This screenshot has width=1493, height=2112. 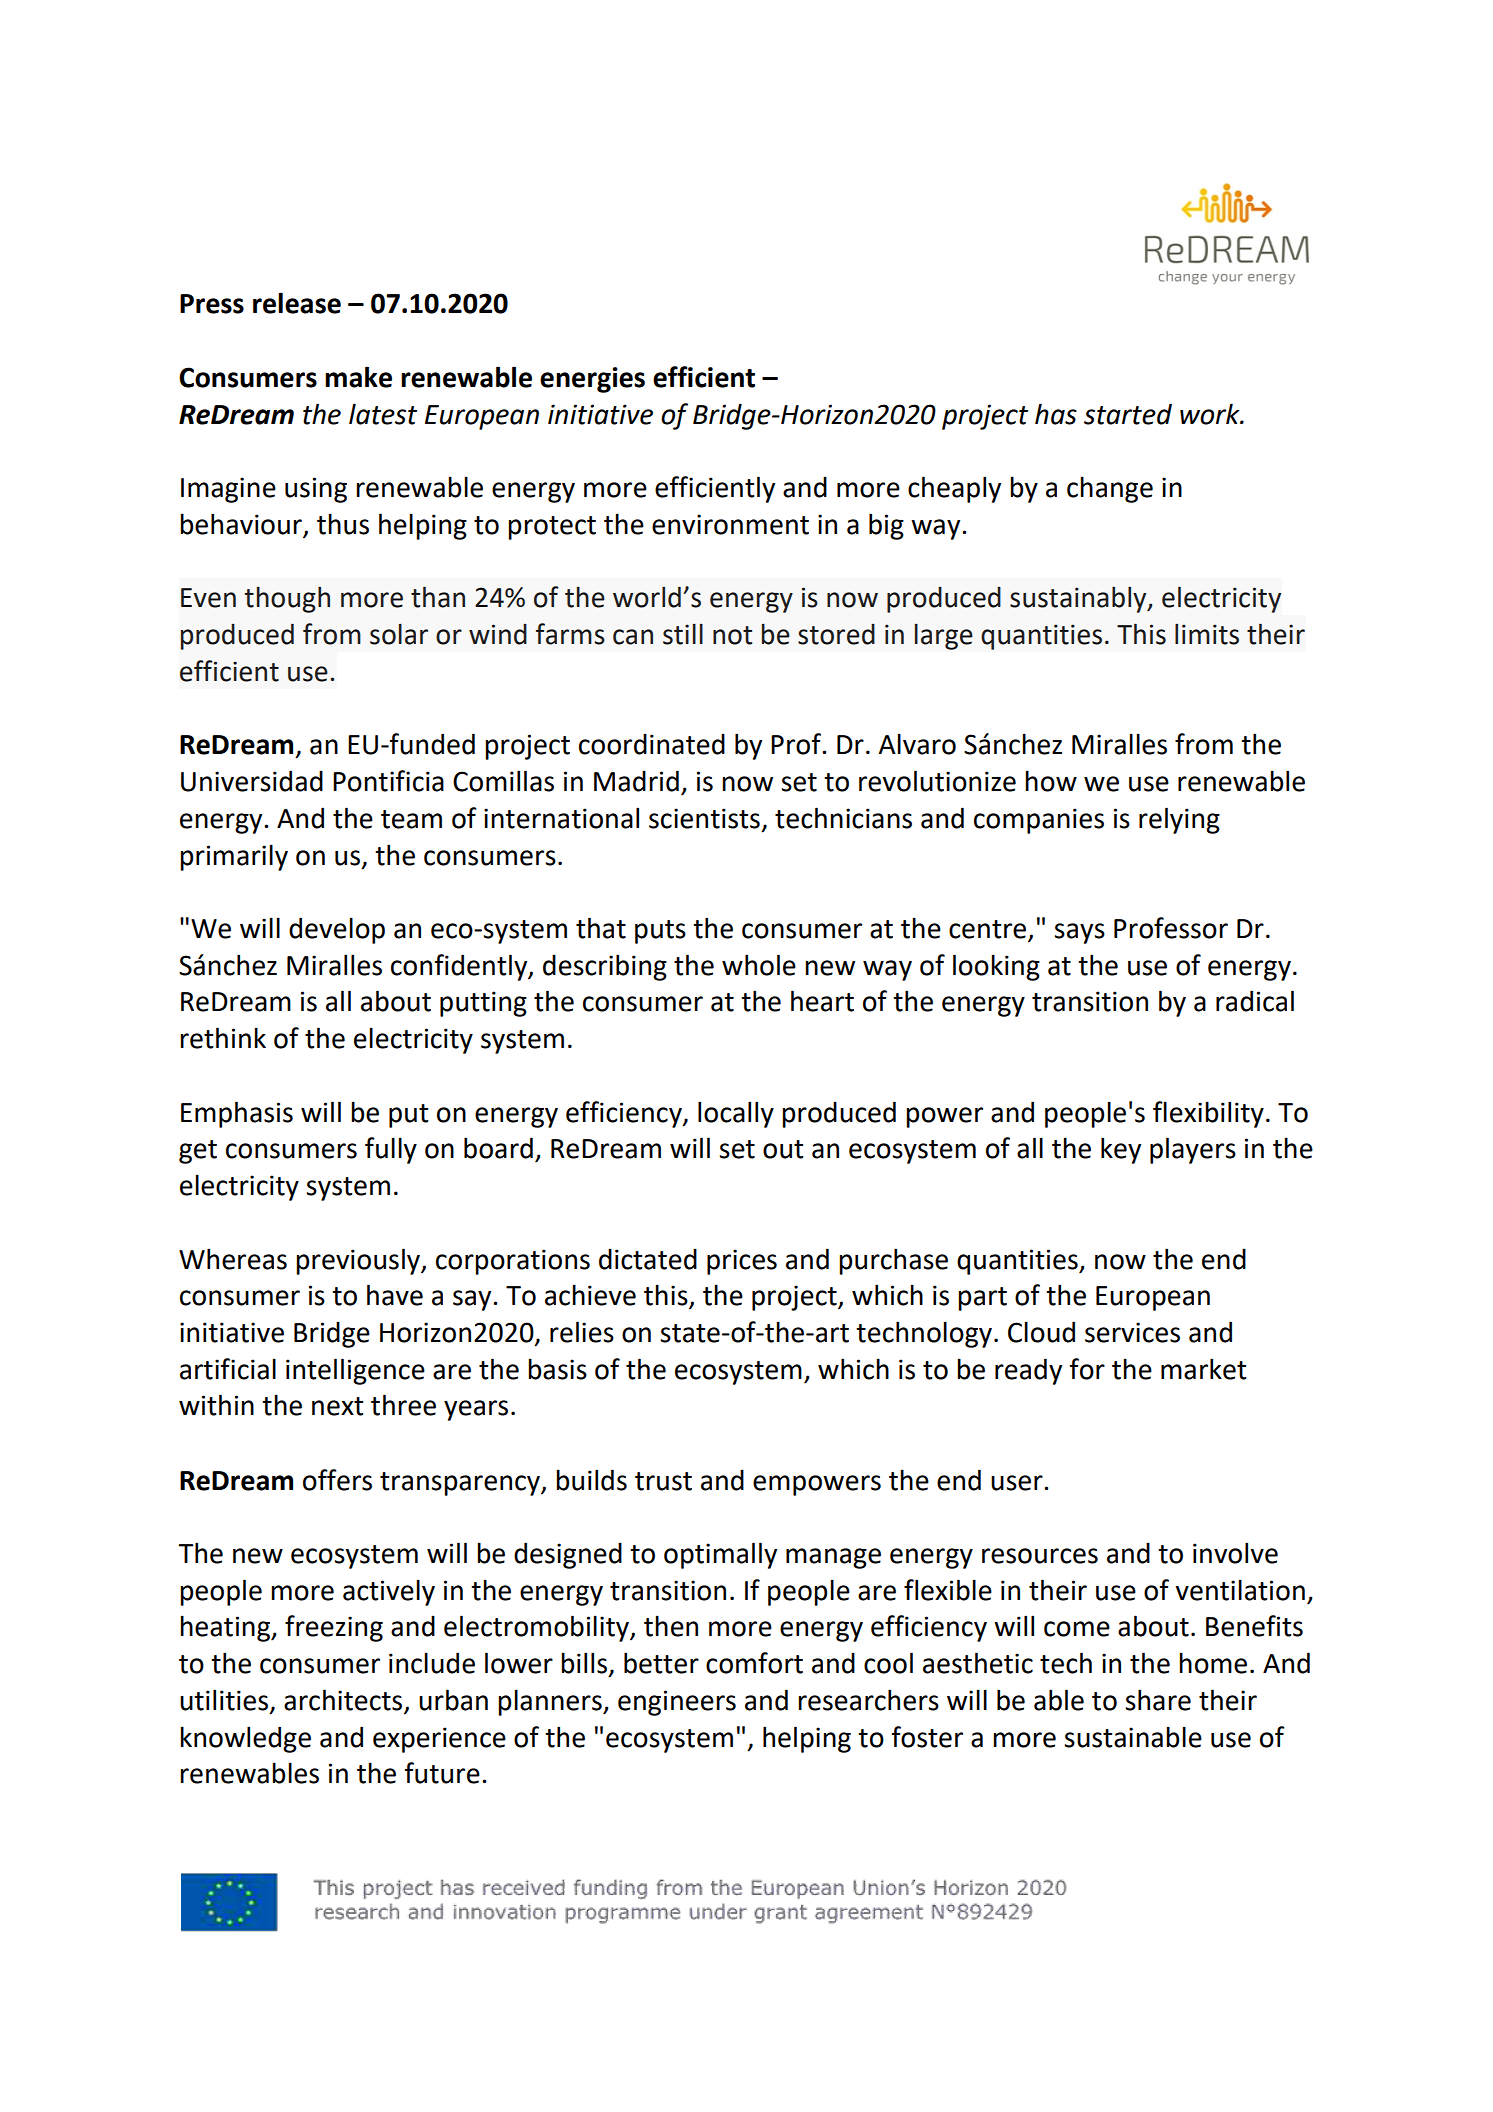 What do you see at coordinates (358, 377) in the screenshot?
I see `make` at bounding box center [358, 377].
